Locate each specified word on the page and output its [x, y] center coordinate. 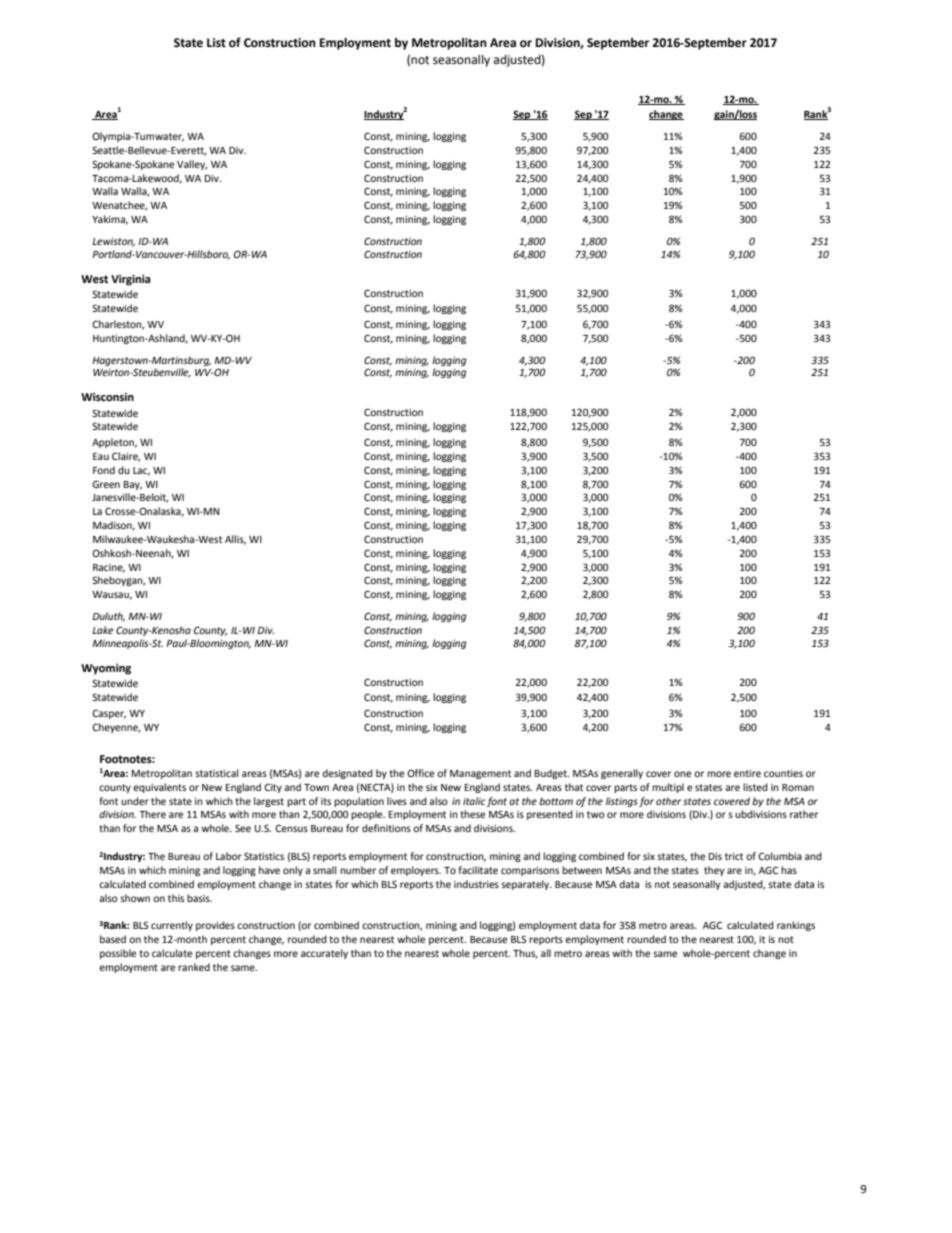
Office [420, 773]
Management [480, 774]
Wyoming [106, 669]
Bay [133, 485]
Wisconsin [107, 397]
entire [747, 773]
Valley [192, 165]
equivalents [159, 788]
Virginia [131, 280]
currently [172, 926]
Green [106, 484]
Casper [109, 714]
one [682, 774]
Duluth [108, 617]
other [668, 801]
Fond [104, 470]
